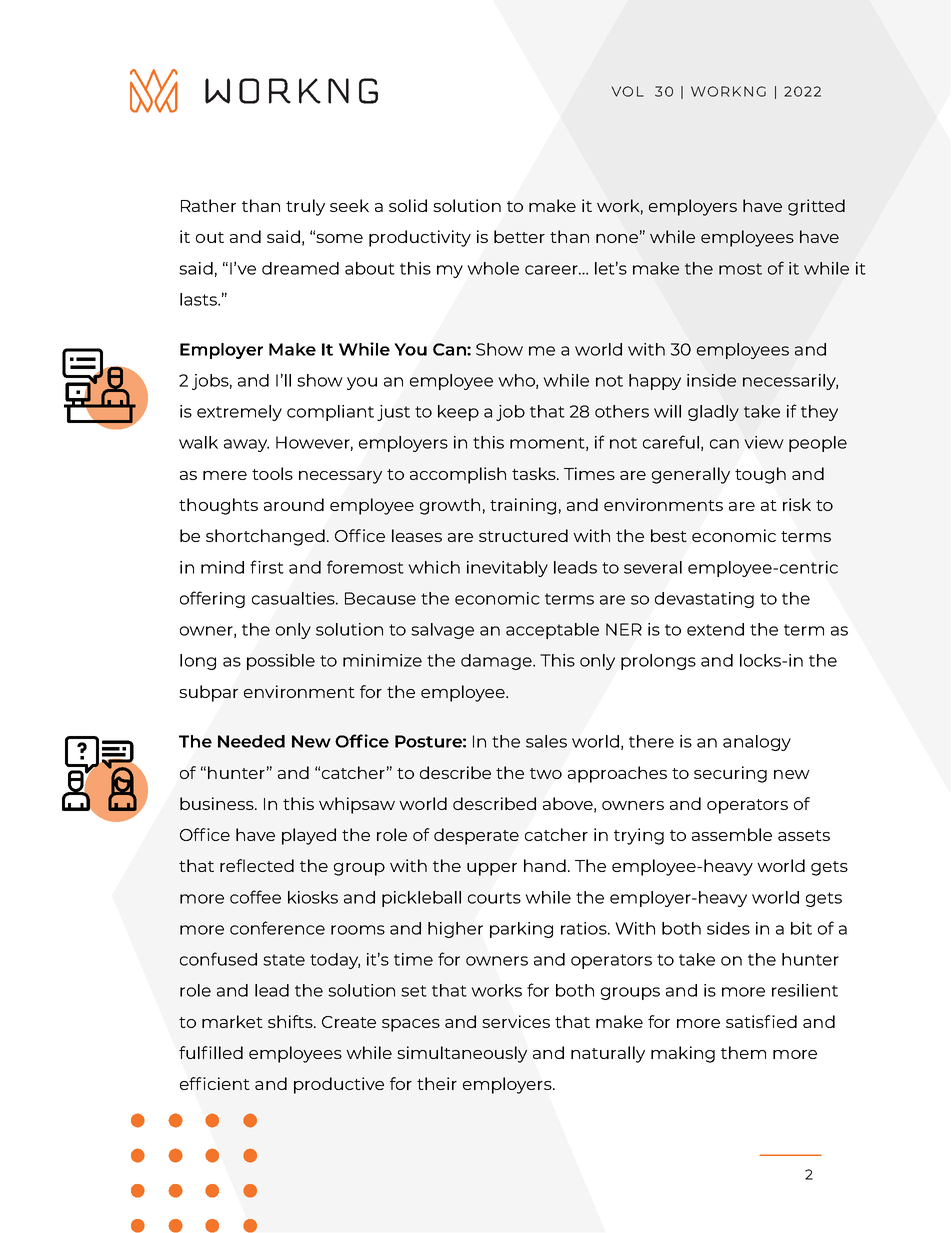 This screenshot has width=952, height=1233. Describe the element at coordinates (291, 1021) in the screenshot. I see `shifts` at that location.
